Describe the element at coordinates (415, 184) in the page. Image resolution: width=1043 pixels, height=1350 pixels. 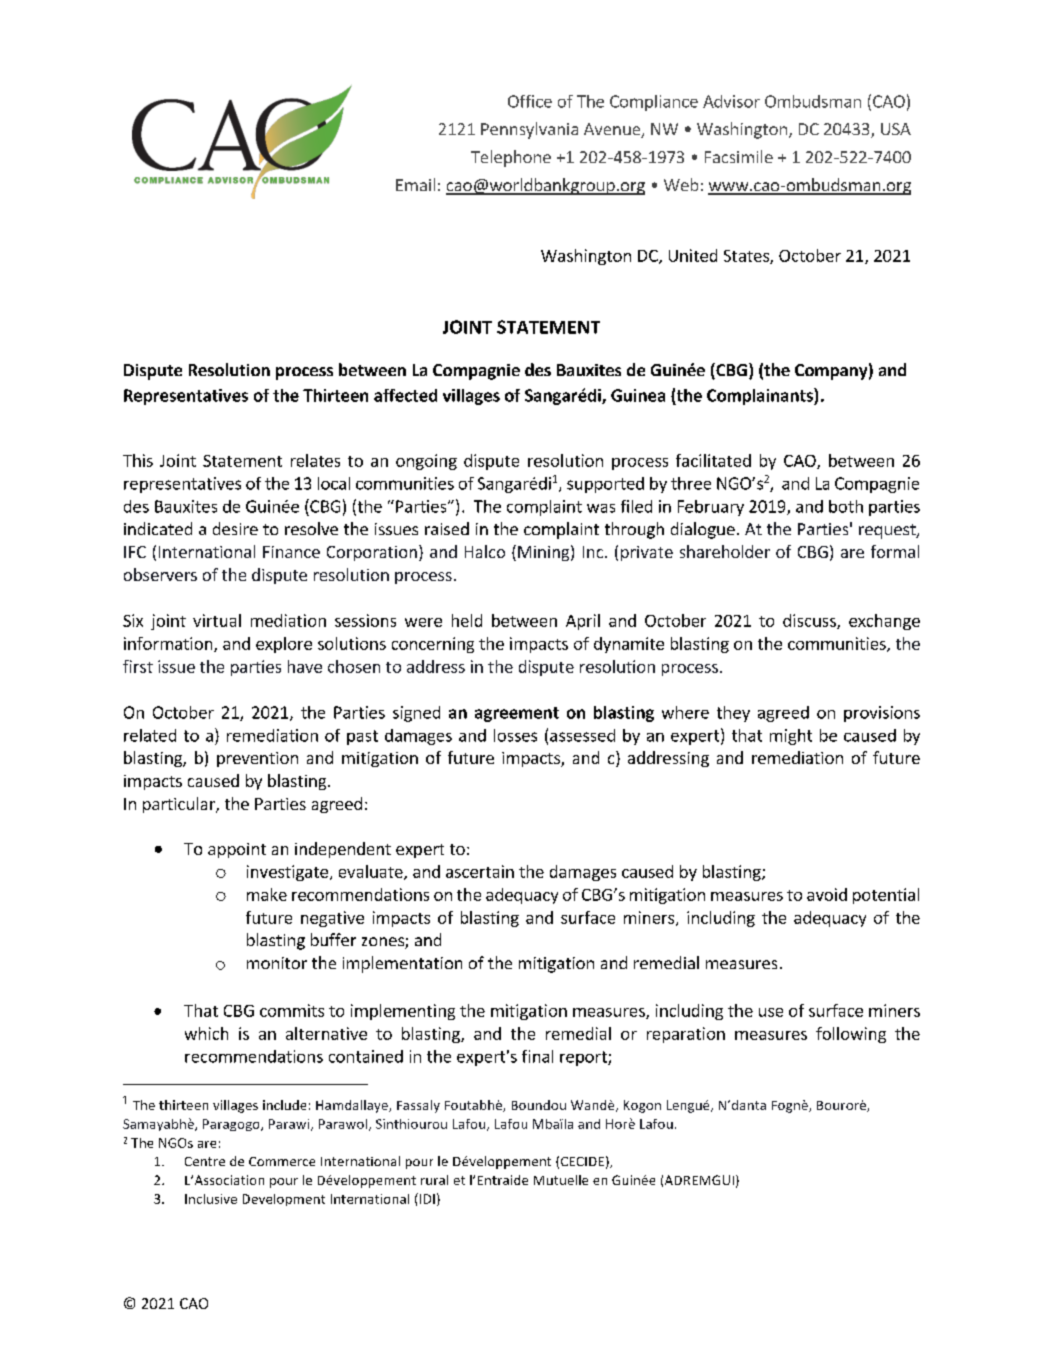
I see `Email` at that location.
